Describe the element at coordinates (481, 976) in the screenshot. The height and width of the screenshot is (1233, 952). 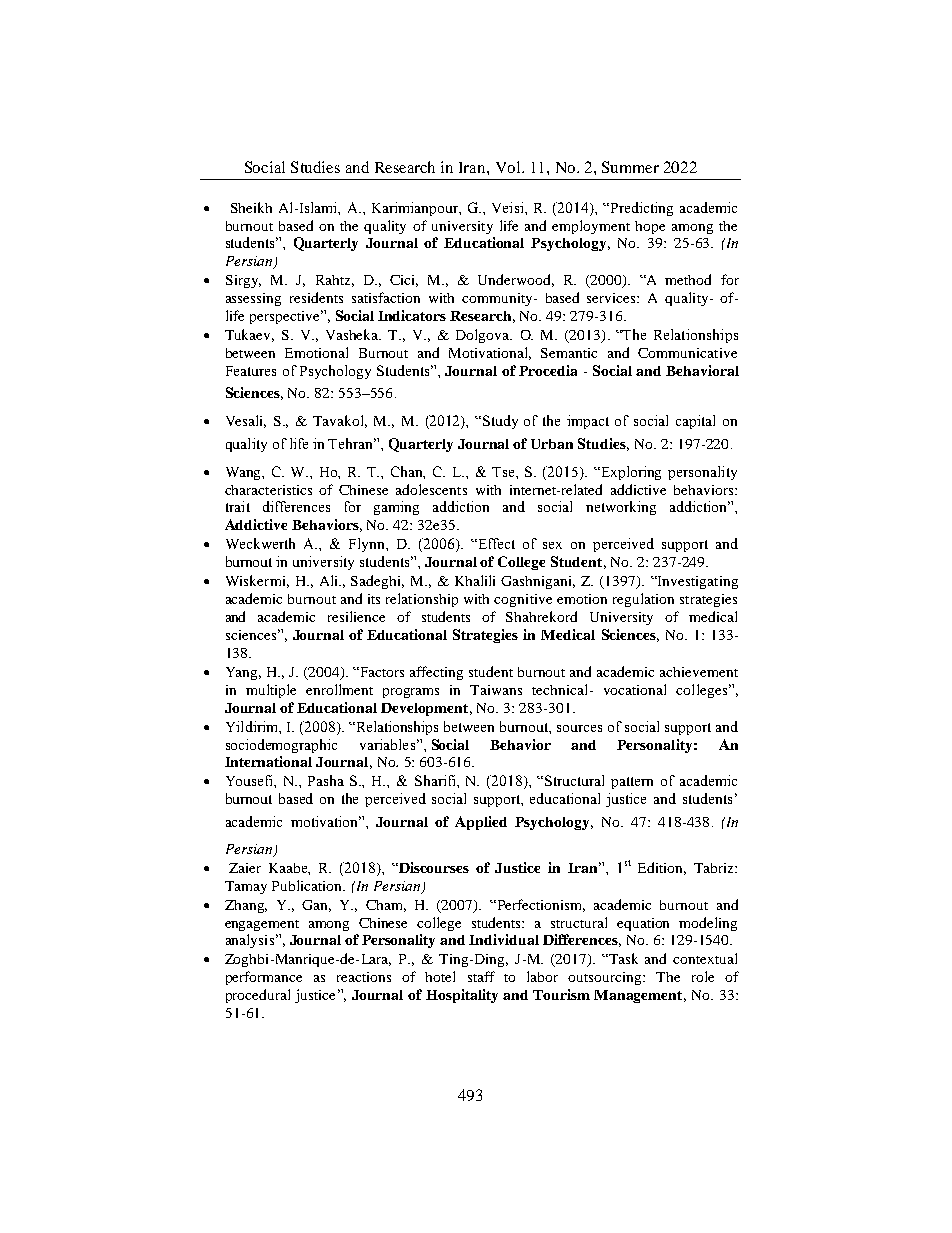
I see `staff` at that location.
